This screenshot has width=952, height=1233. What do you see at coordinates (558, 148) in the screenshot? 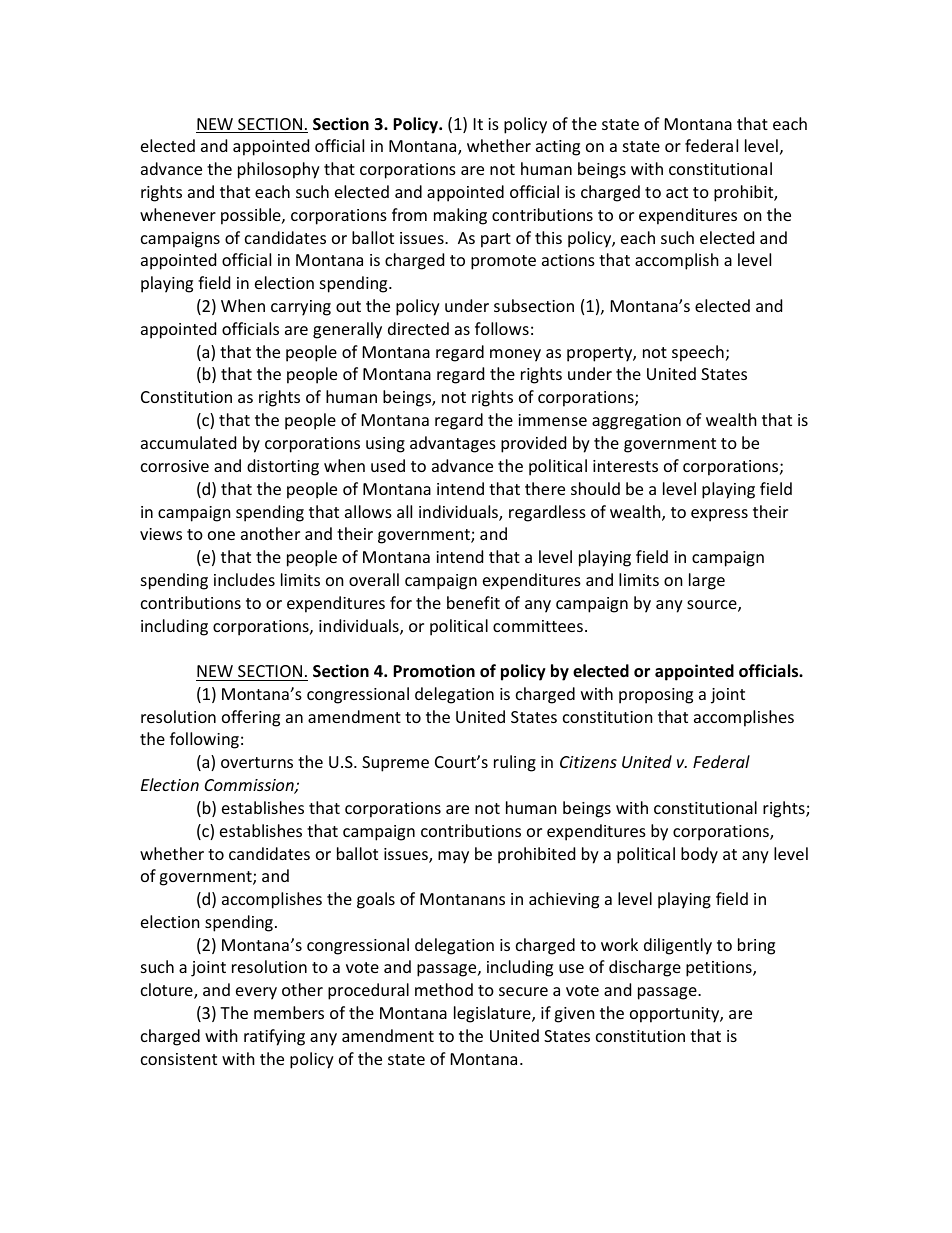
I see `acting` at bounding box center [558, 148].
